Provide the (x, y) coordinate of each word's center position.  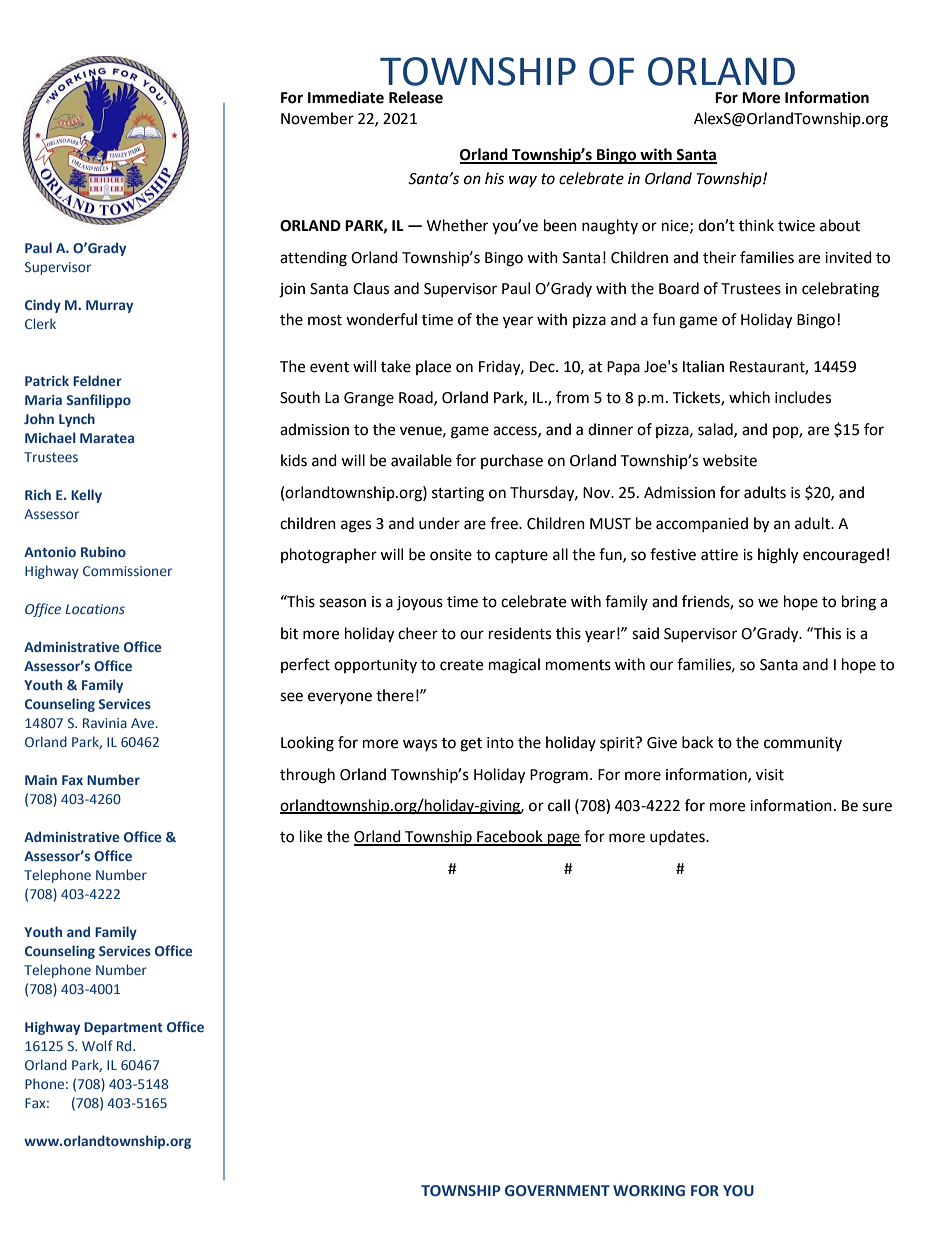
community (803, 744)
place (433, 367)
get (471, 745)
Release (416, 97)
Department (123, 1028)
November (317, 118)
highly (778, 556)
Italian (703, 366)
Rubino (103, 551)
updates (678, 837)
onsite (451, 555)
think (756, 225)
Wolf (97, 1045)
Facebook (510, 837)
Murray (109, 306)
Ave (144, 723)
